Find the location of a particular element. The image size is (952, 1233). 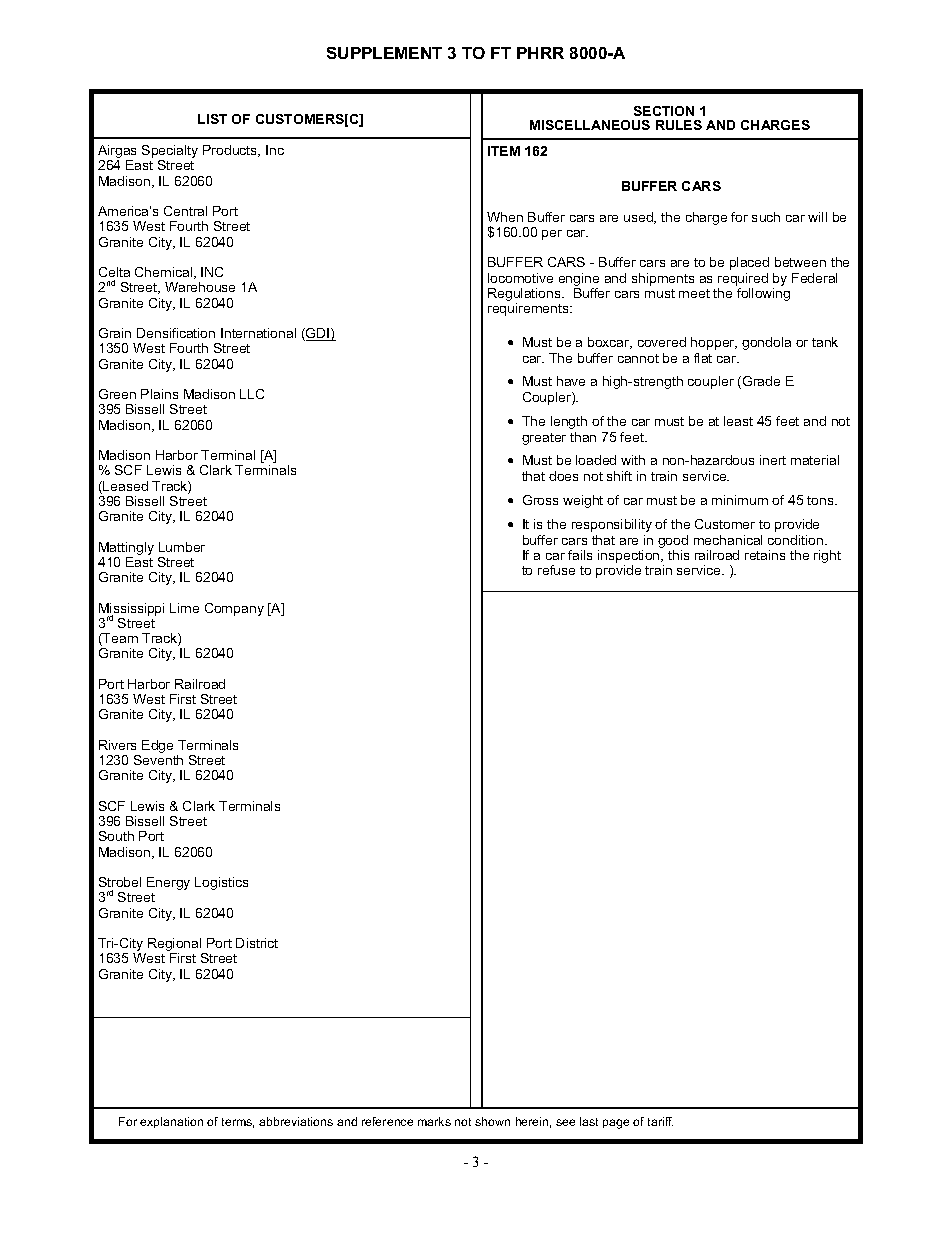

Grade is located at coordinates (761, 381).
